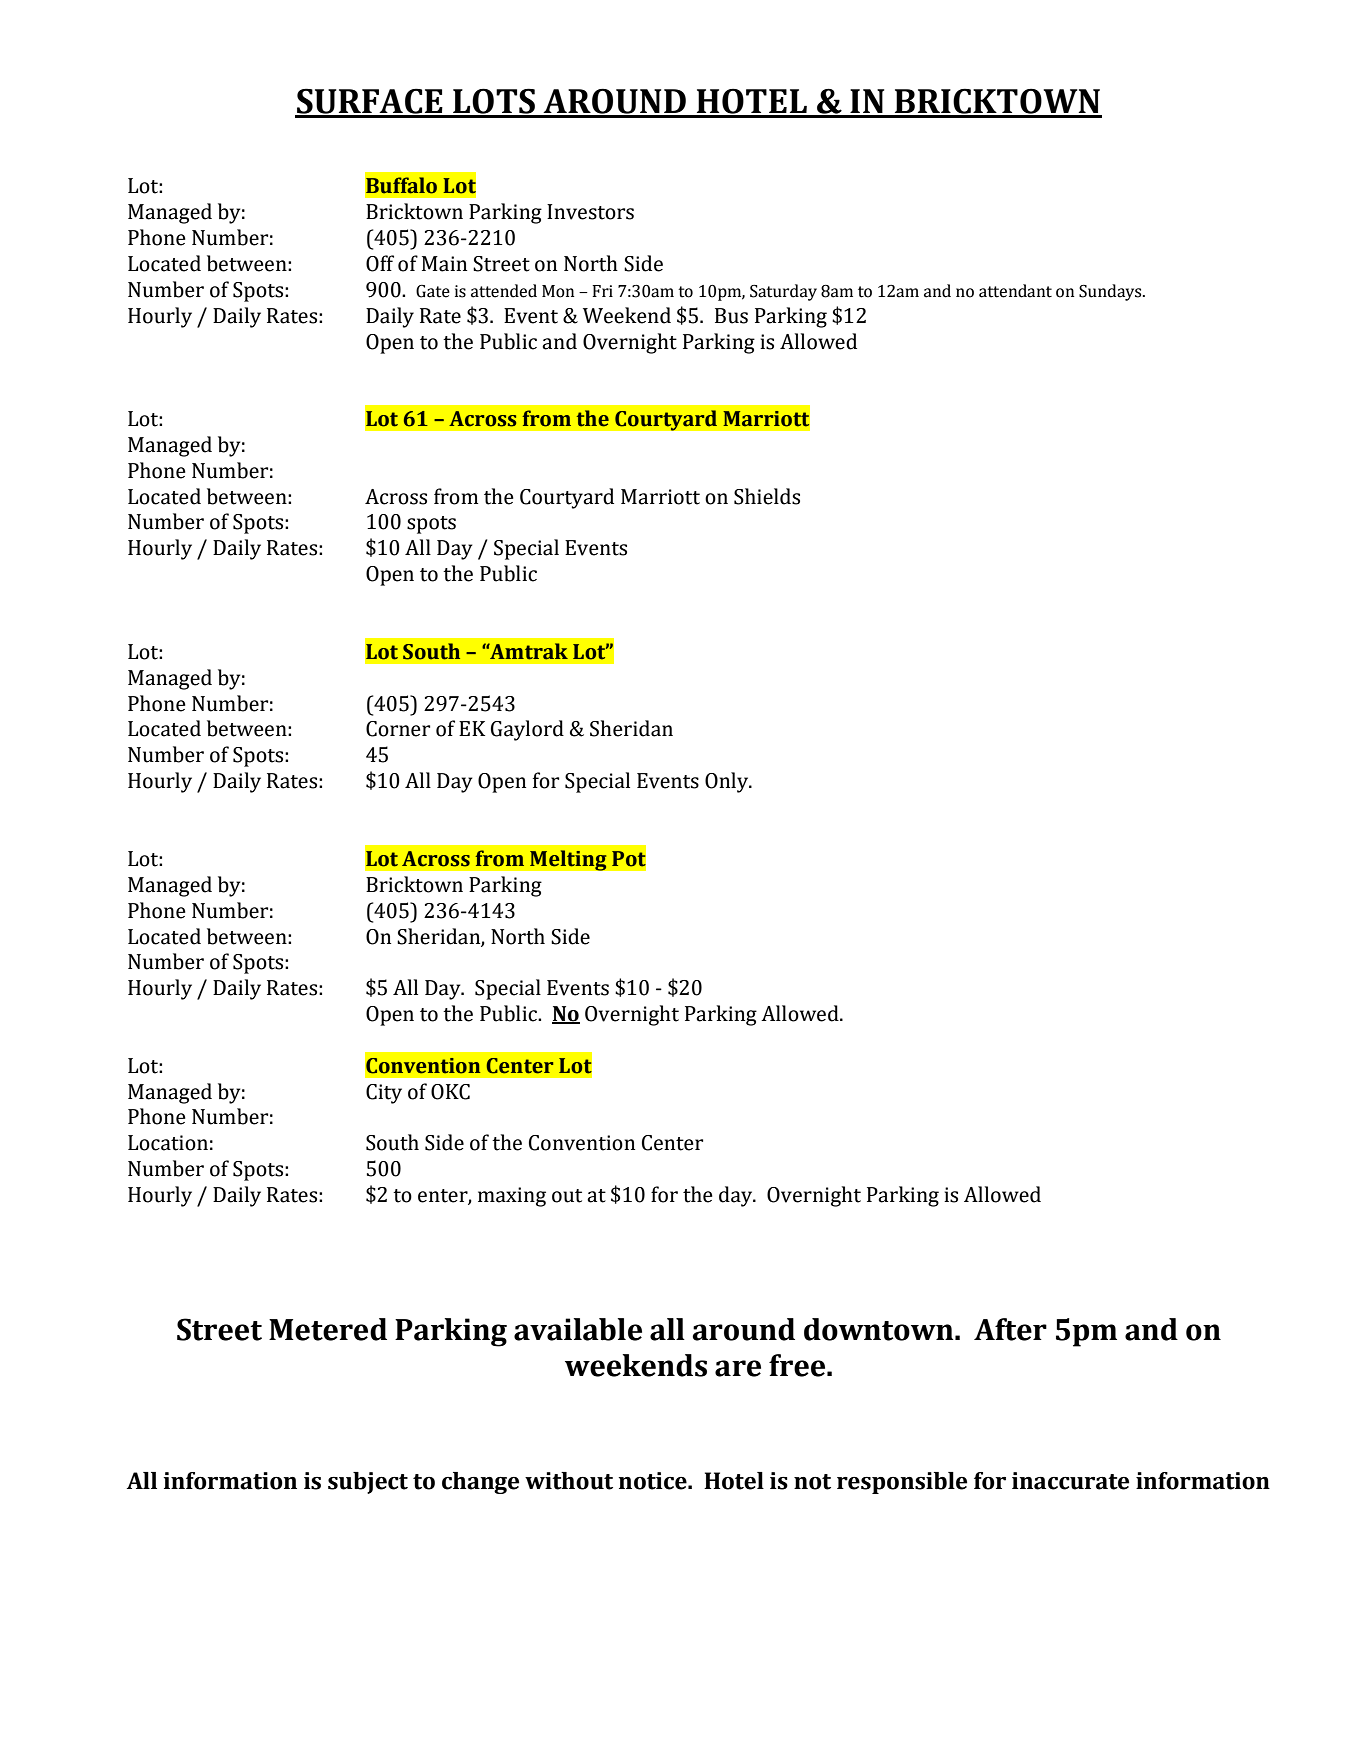 The height and width of the page is (1747, 1350). What do you see at coordinates (569, 1481) in the page?
I see `without` at bounding box center [569, 1481].
